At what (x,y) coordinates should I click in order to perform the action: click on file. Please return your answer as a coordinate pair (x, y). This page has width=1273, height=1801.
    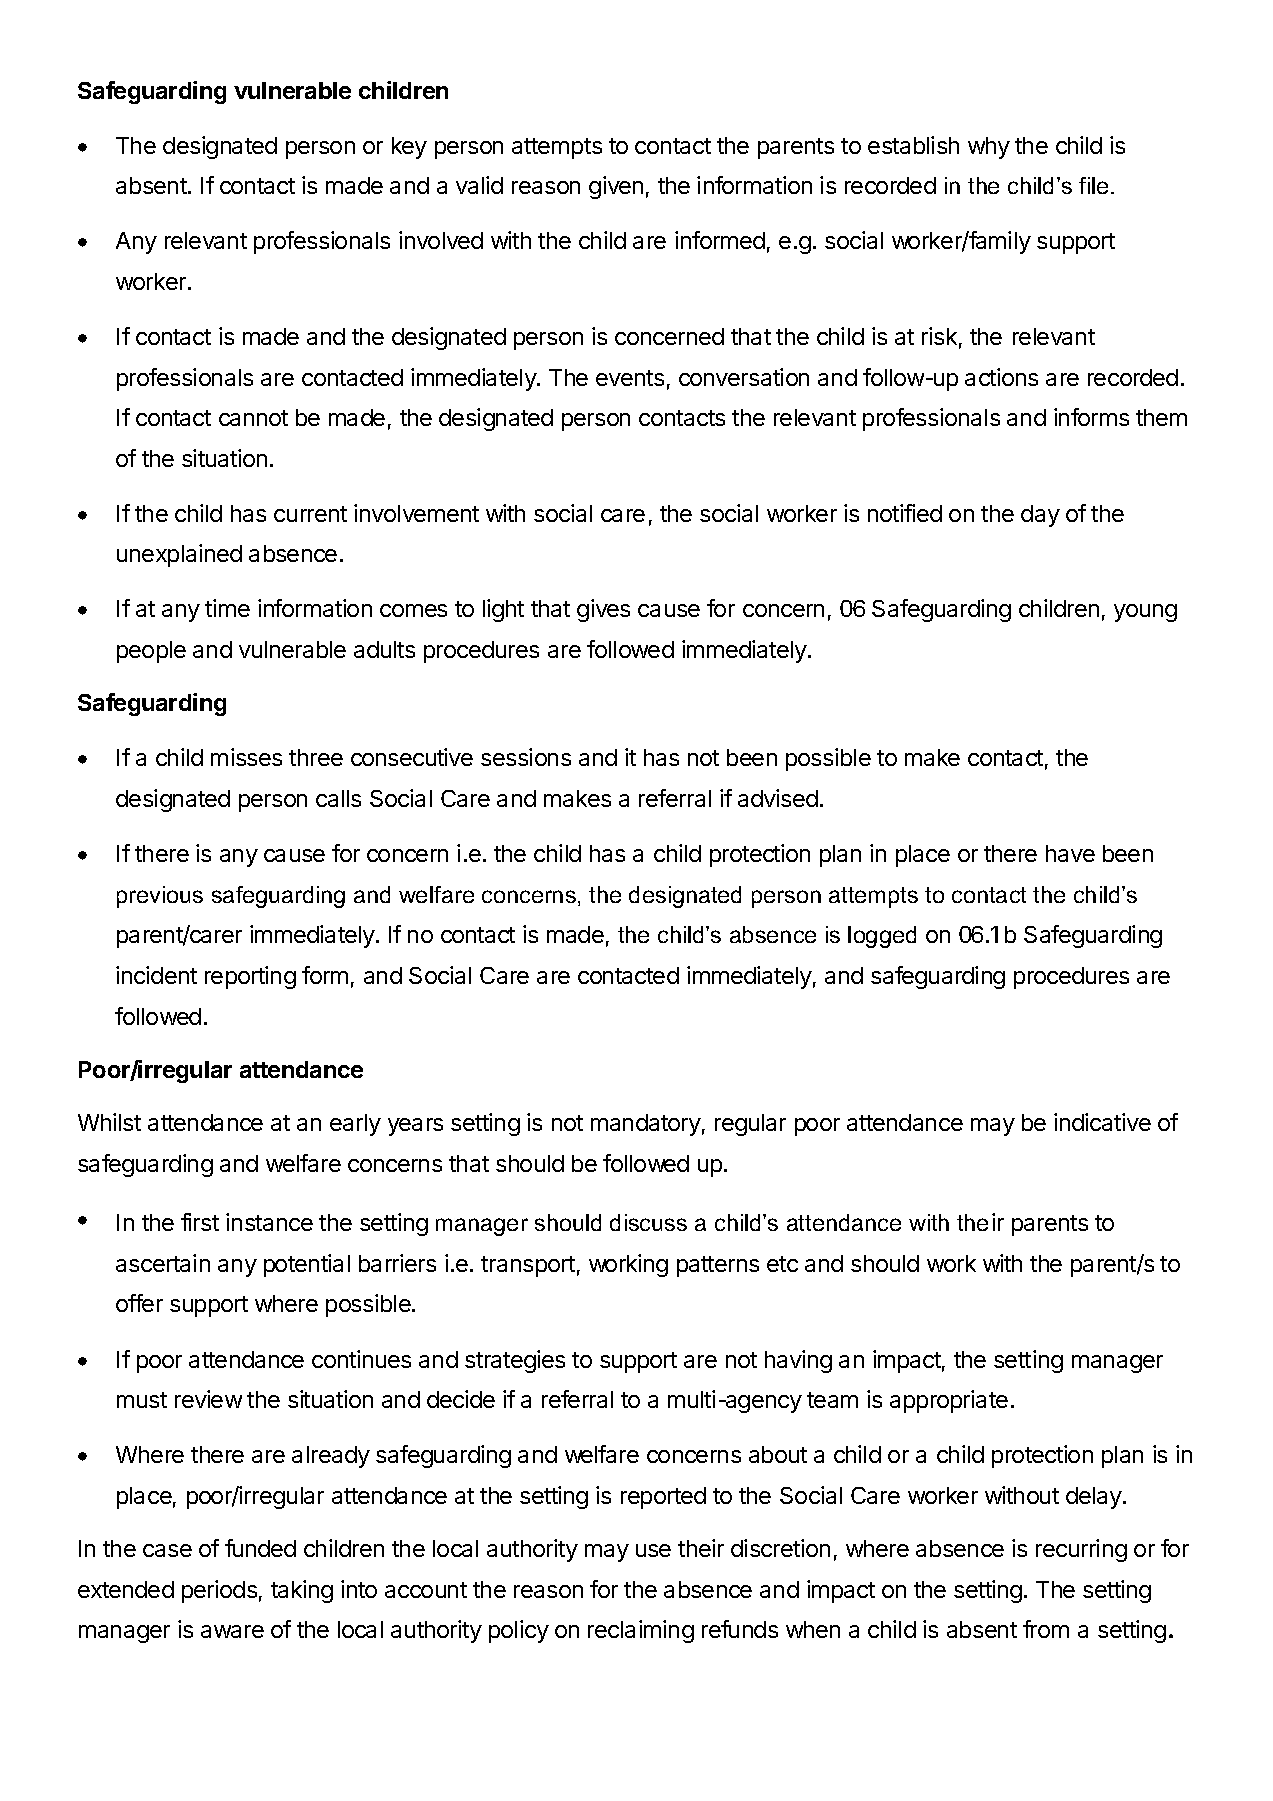
    Looking at the image, I should click on (1093, 185).
